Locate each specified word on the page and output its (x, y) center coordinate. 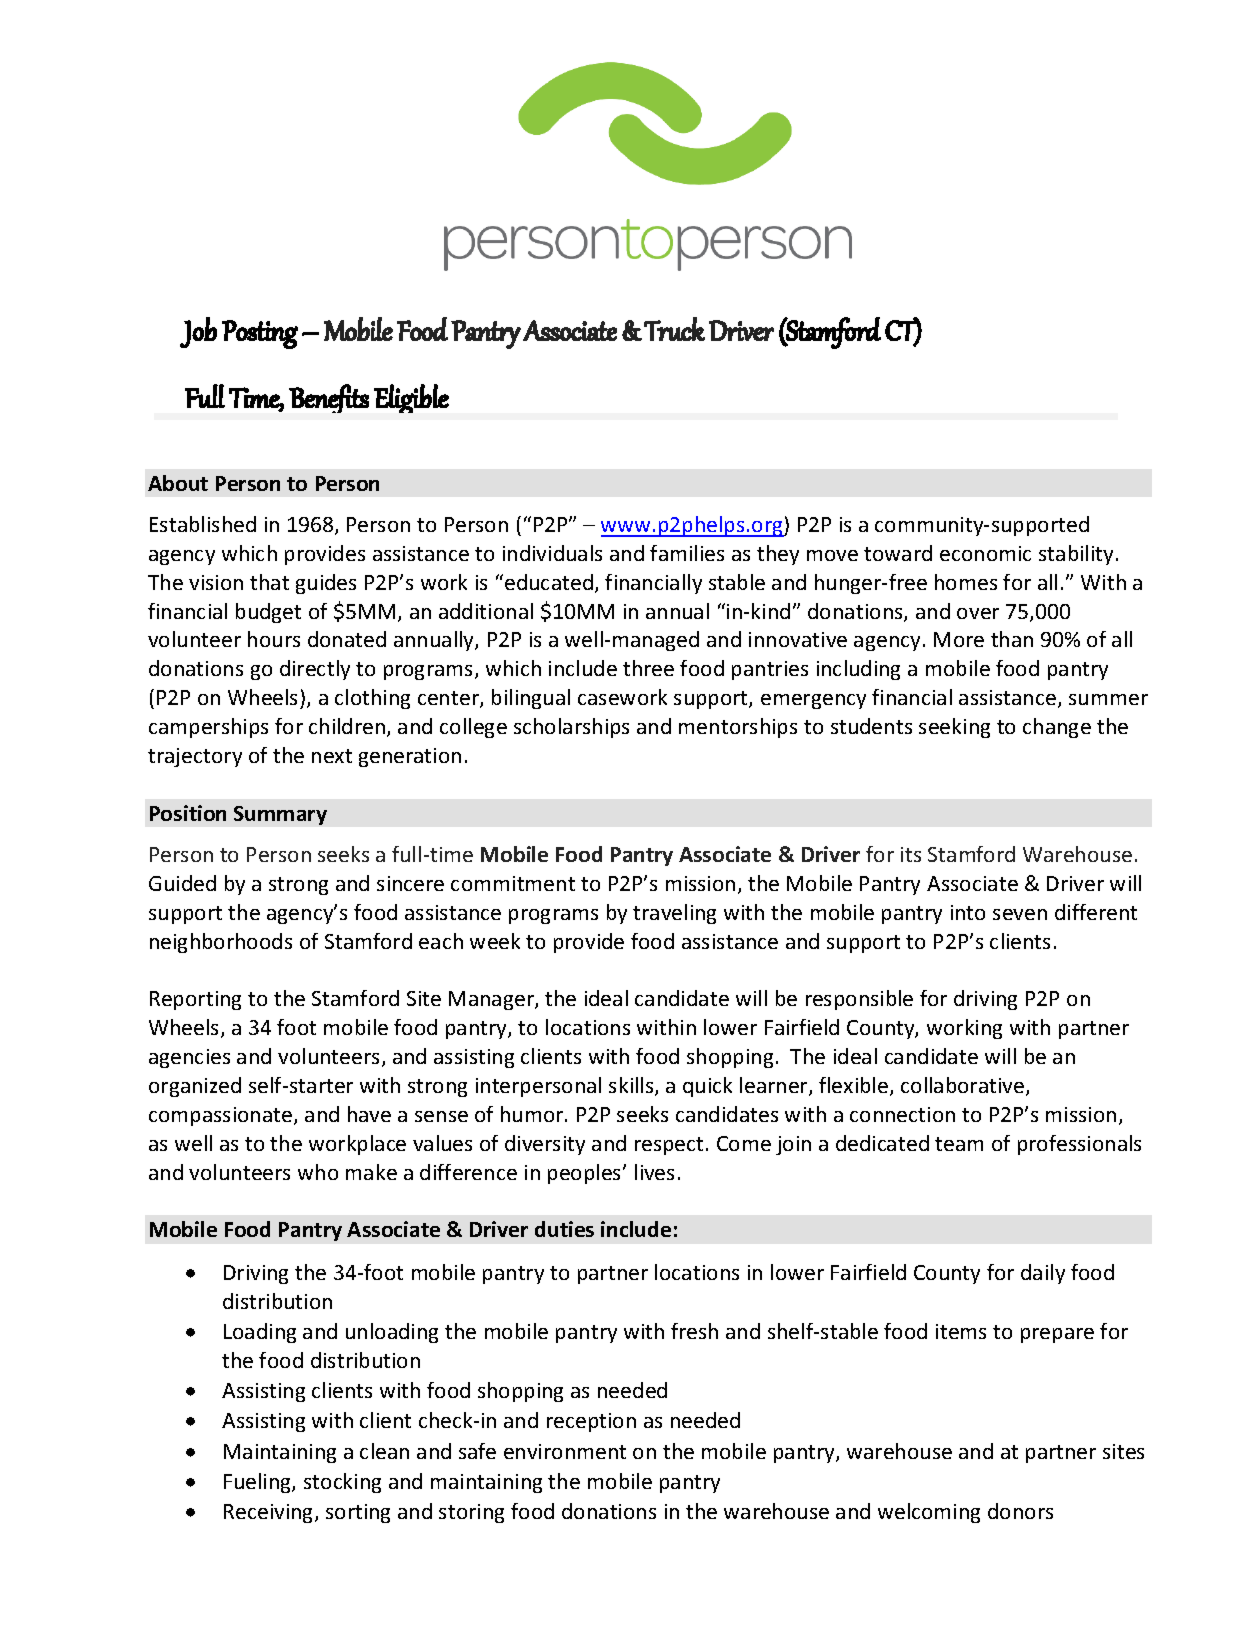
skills (632, 1086)
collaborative (964, 1086)
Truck (674, 329)
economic (985, 553)
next (332, 756)
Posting (260, 334)
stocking (342, 1483)
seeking (954, 728)
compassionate (222, 1116)
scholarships (571, 728)
